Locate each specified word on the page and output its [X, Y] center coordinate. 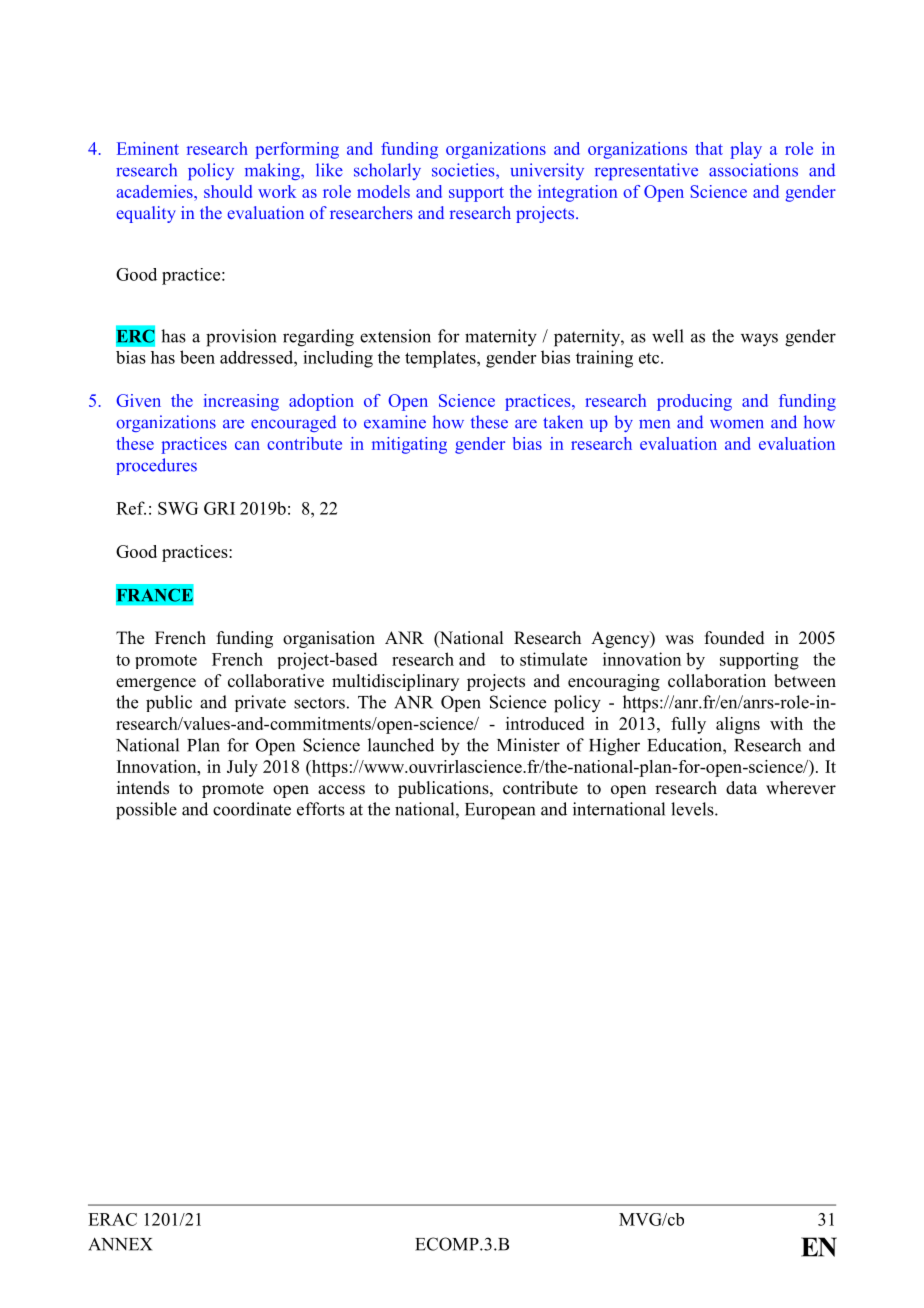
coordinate [252, 809]
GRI [219, 508]
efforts [321, 809]
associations [753, 170]
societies [464, 170]
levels [693, 809]
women [736, 424]
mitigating [409, 445]
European [500, 811]
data [741, 787]
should [228, 191]
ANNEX [120, 1244]
